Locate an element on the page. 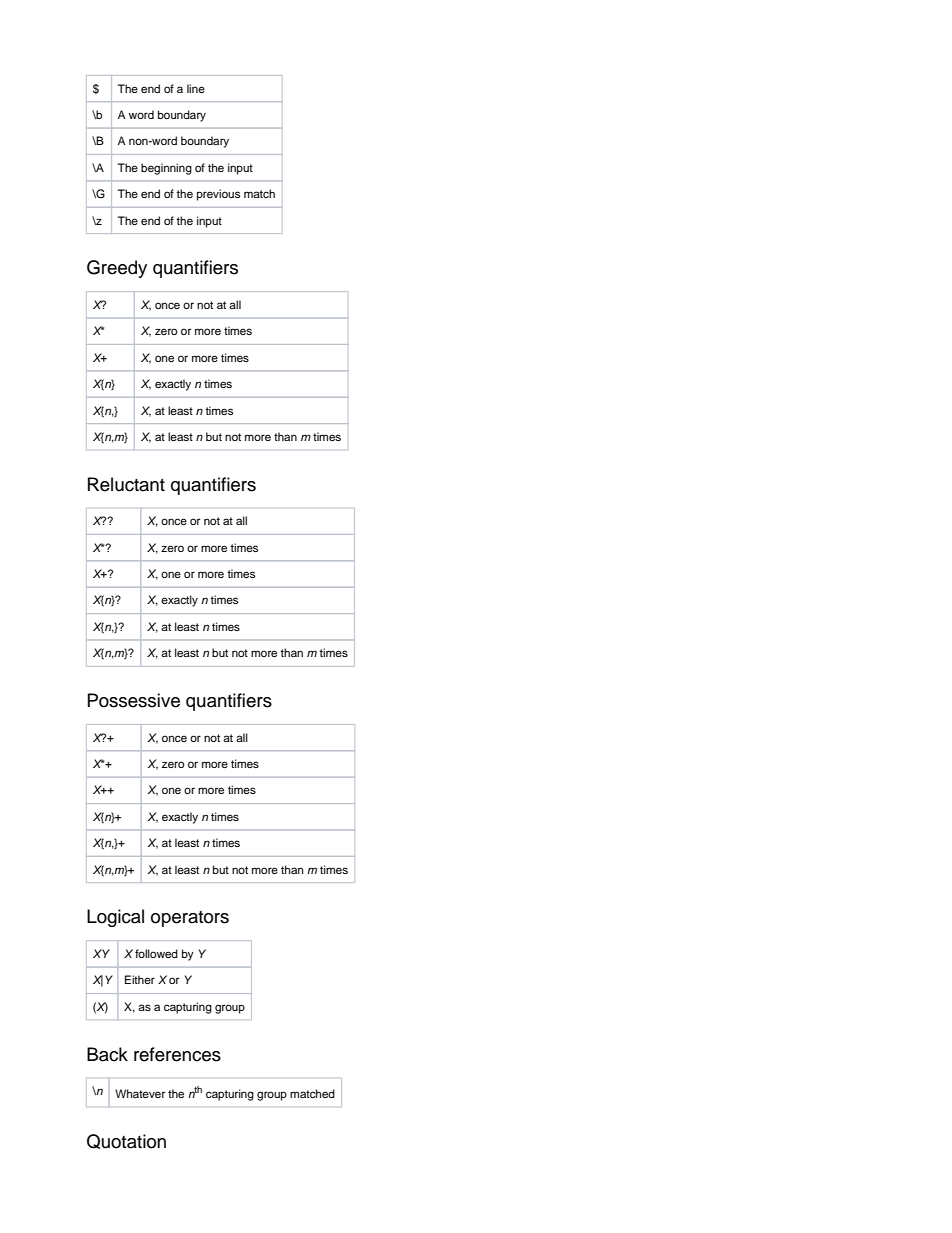  Possessive is located at coordinates (134, 700).
